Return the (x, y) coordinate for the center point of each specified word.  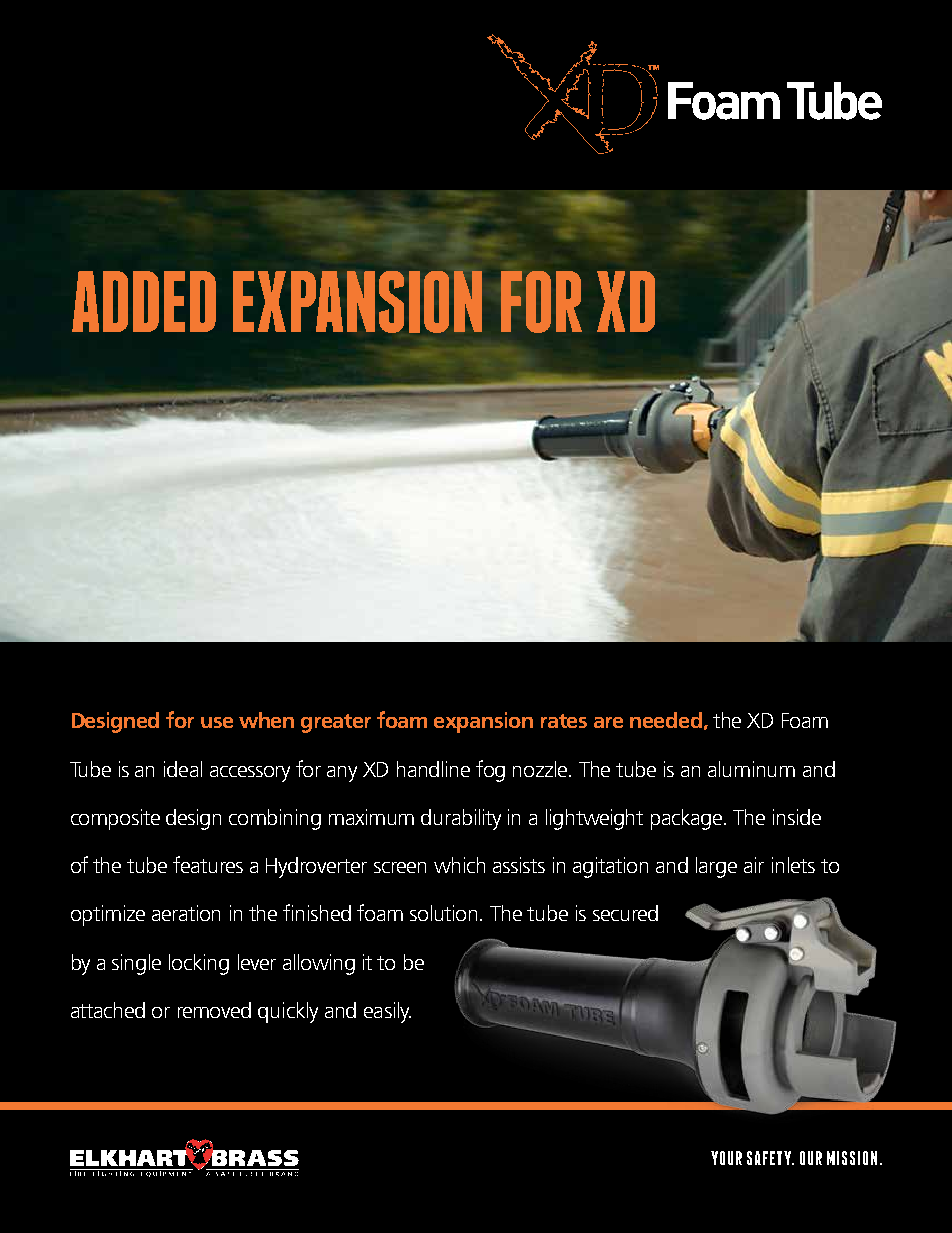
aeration (186, 913)
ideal (183, 769)
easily (387, 1012)
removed (214, 1010)
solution (445, 913)
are (608, 722)
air (754, 865)
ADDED (144, 301)
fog (490, 771)
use (217, 722)
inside (797, 817)
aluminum (751, 769)
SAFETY (770, 1158)
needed (666, 720)
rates (564, 721)
